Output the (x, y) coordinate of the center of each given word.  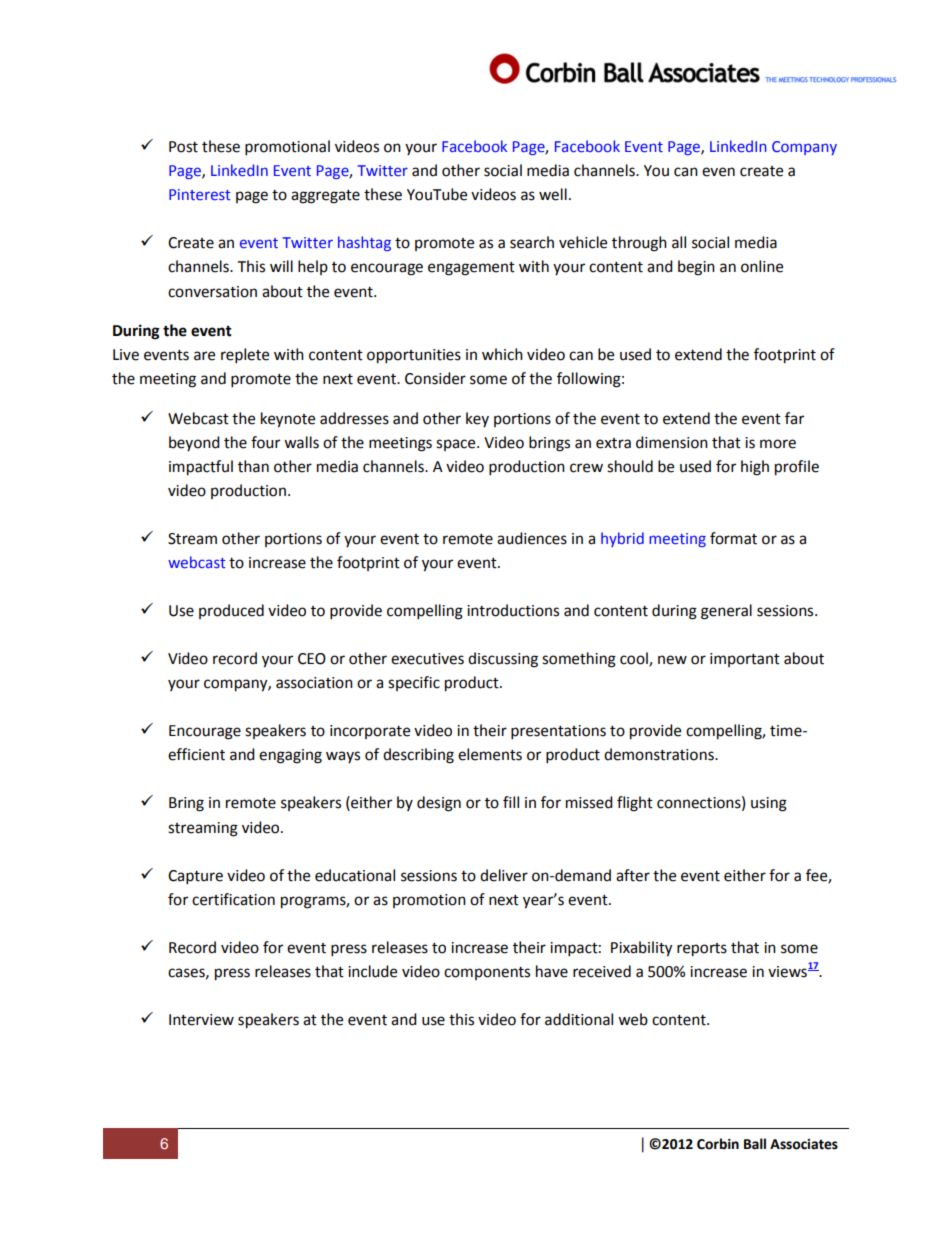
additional (579, 1019)
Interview (201, 1020)
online (762, 266)
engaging (290, 756)
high (755, 468)
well (553, 194)
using (769, 804)
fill (511, 802)
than (253, 466)
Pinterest (200, 194)
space (457, 445)
